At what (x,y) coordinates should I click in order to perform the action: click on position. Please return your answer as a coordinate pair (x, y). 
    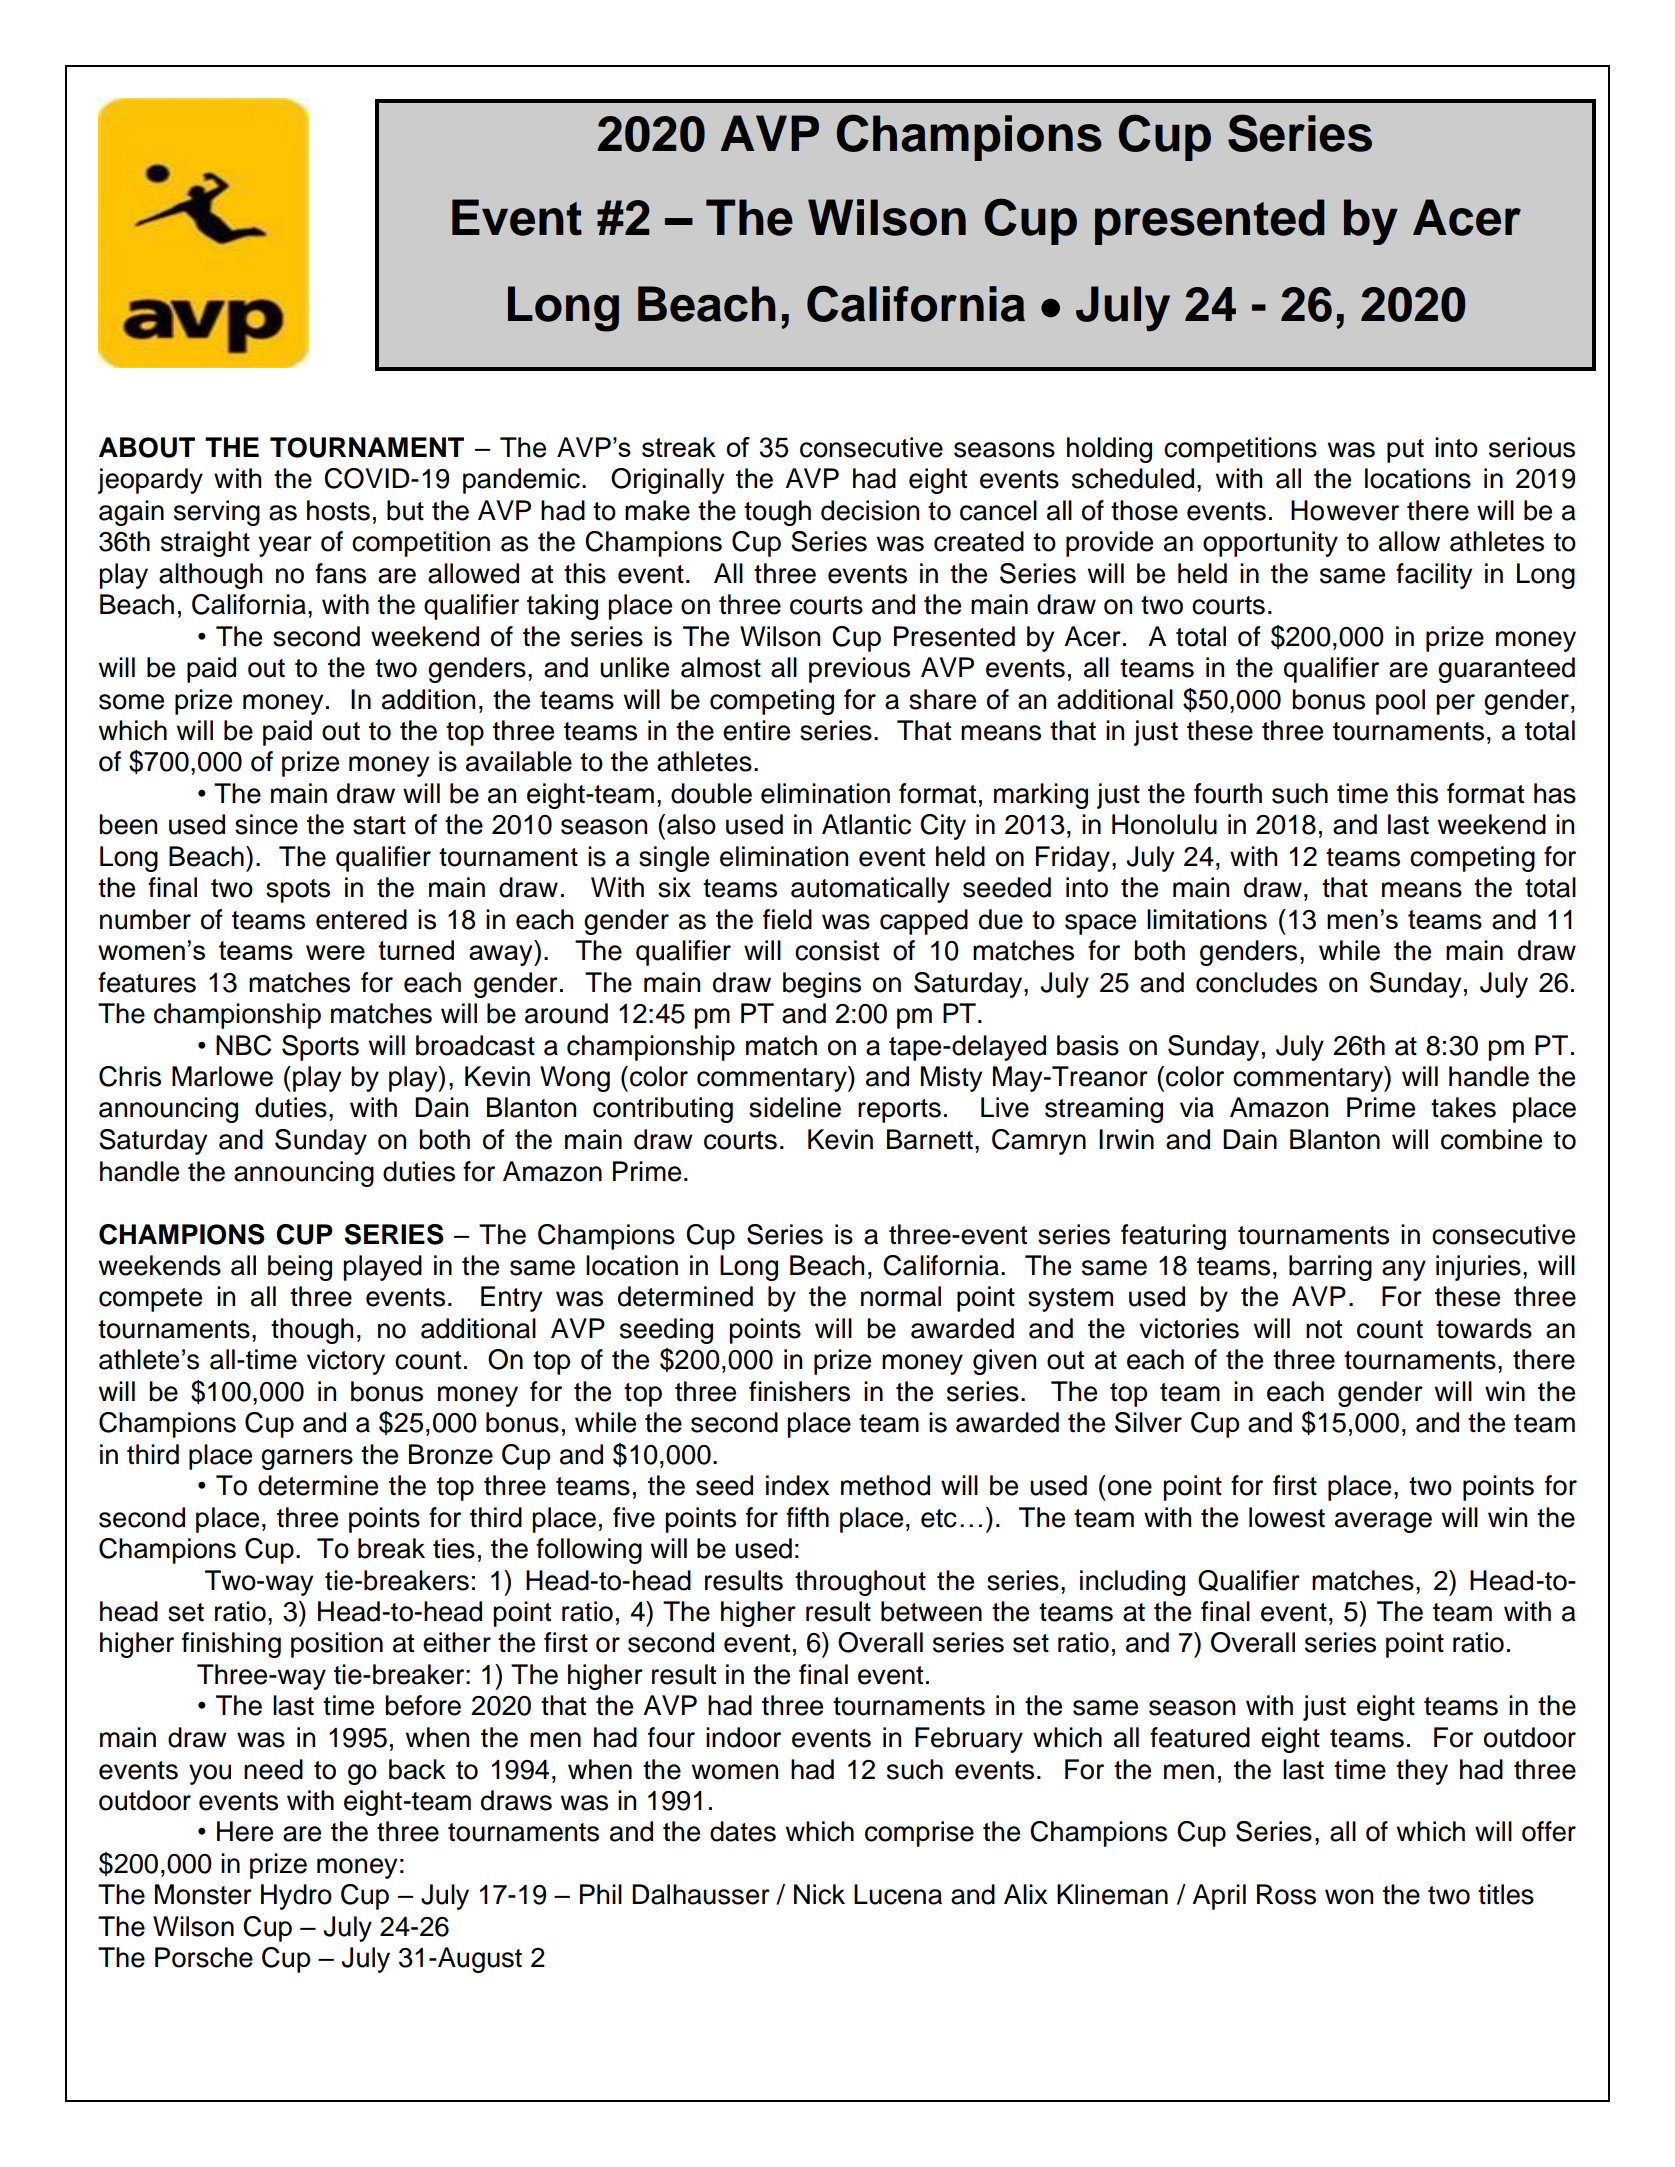
    Looking at the image, I should click on (337, 1645).
